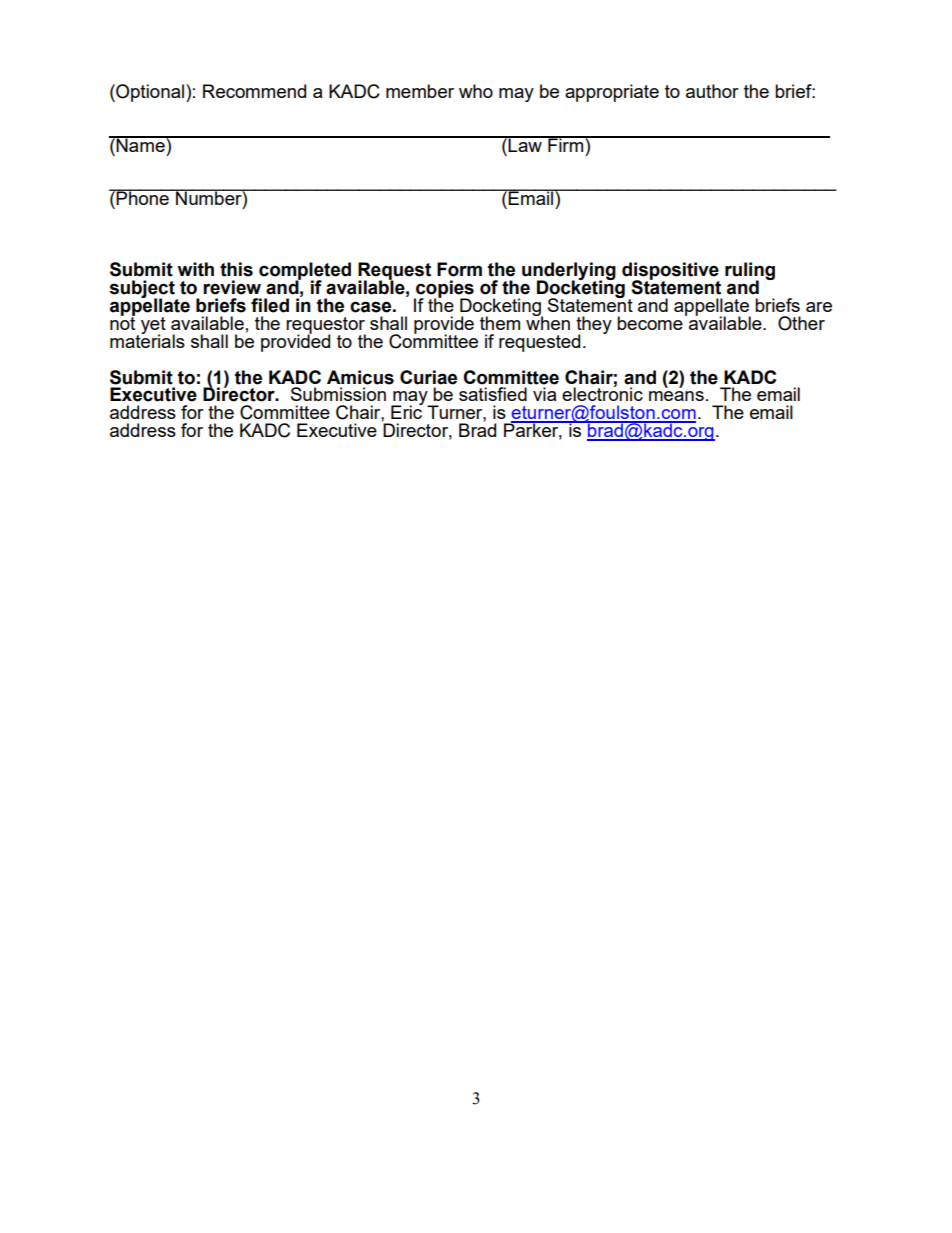  What do you see at coordinates (420, 91) in the page?
I see `member` at bounding box center [420, 91].
